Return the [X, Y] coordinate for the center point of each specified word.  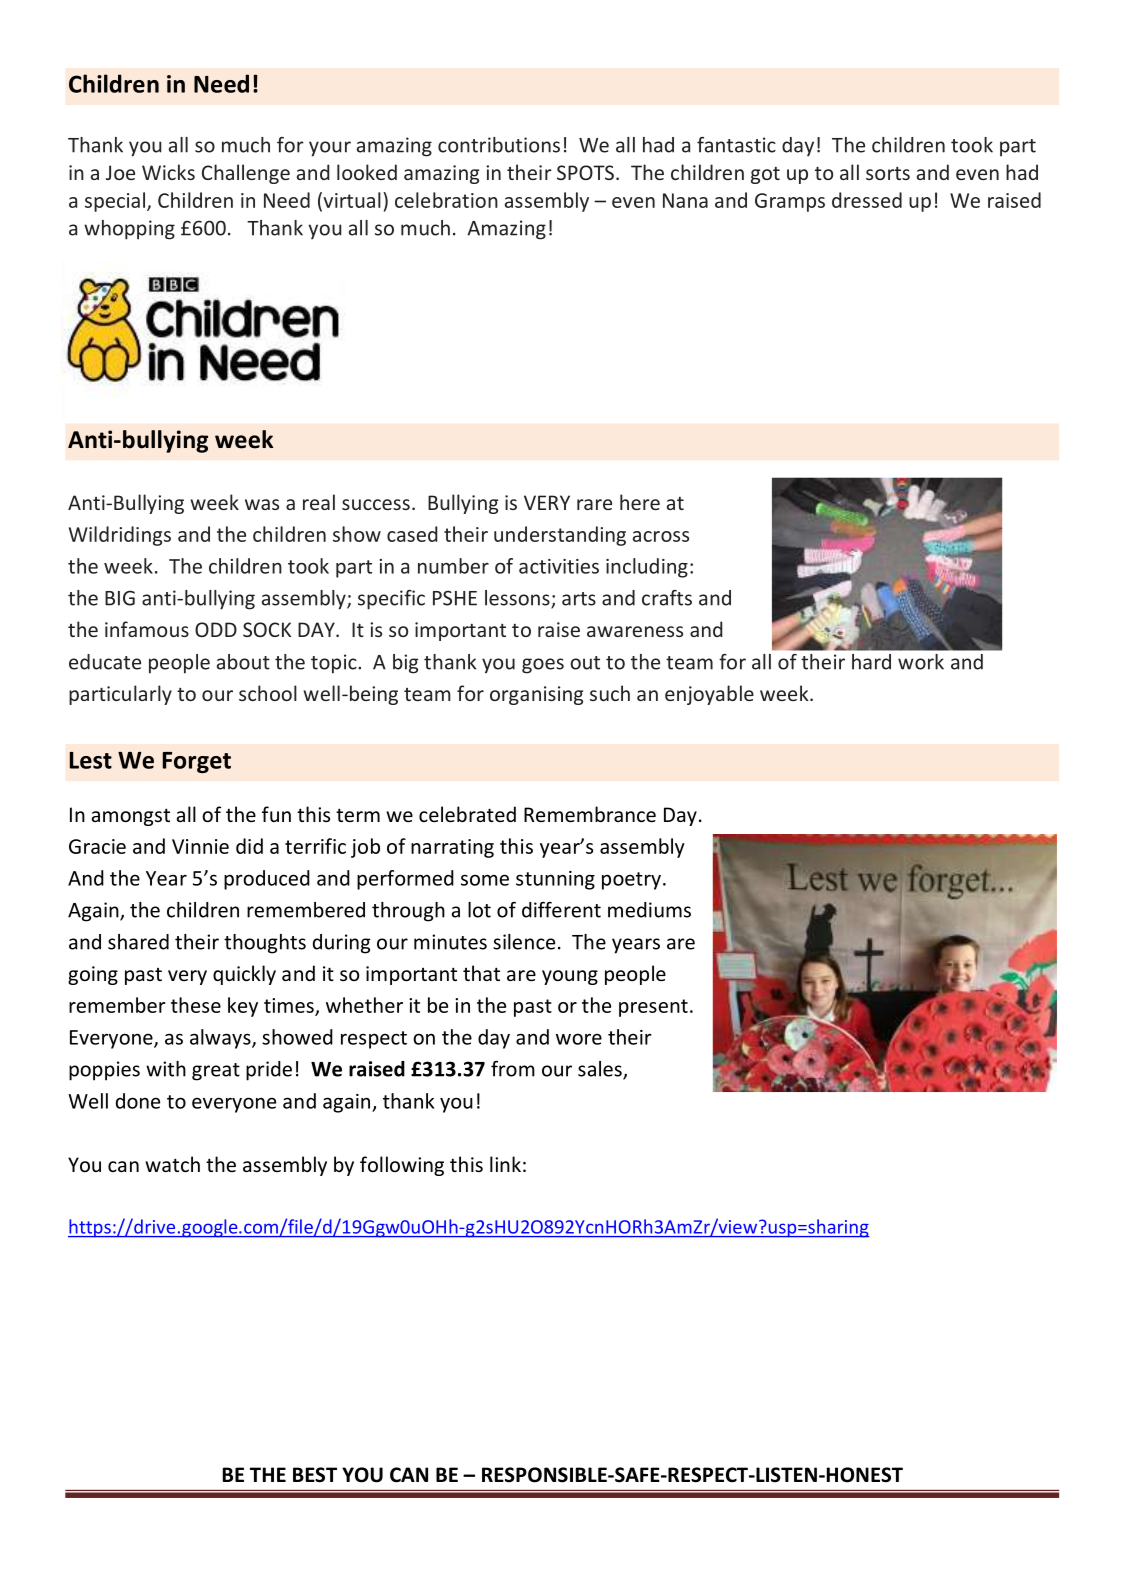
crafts [667, 598]
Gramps [790, 202]
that [481, 973]
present [653, 1008]
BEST [315, 1475]
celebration [446, 200]
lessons [518, 599]
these [196, 1005]
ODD [216, 629]
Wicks [168, 172]
